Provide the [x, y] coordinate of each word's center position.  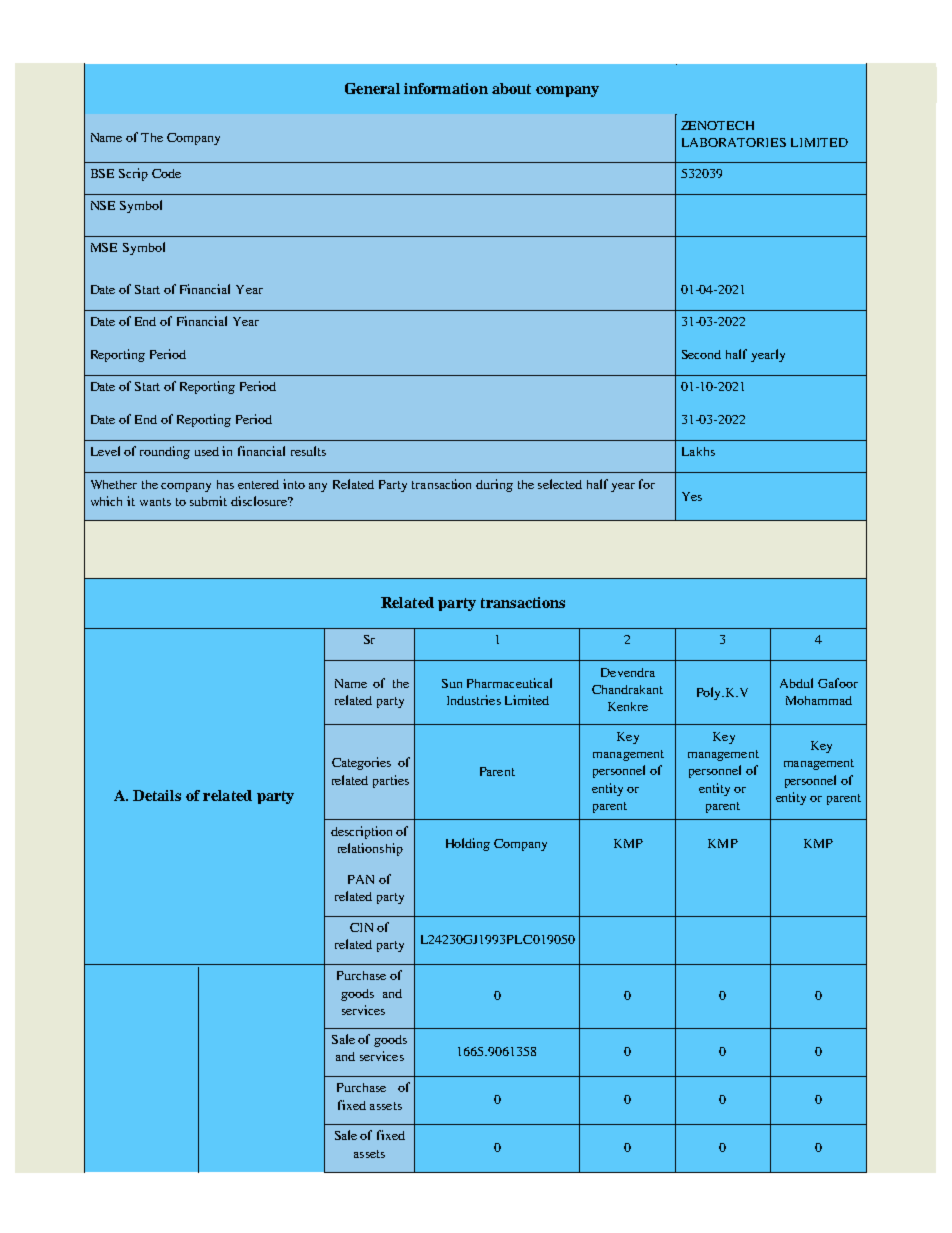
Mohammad [819, 700]
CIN [361, 927]
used [207, 451]
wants [155, 502]
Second [701, 354]
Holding [468, 844]
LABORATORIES [734, 142]
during [494, 485]
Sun [452, 683]
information [446, 88]
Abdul [796, 683]
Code [166, 173]
